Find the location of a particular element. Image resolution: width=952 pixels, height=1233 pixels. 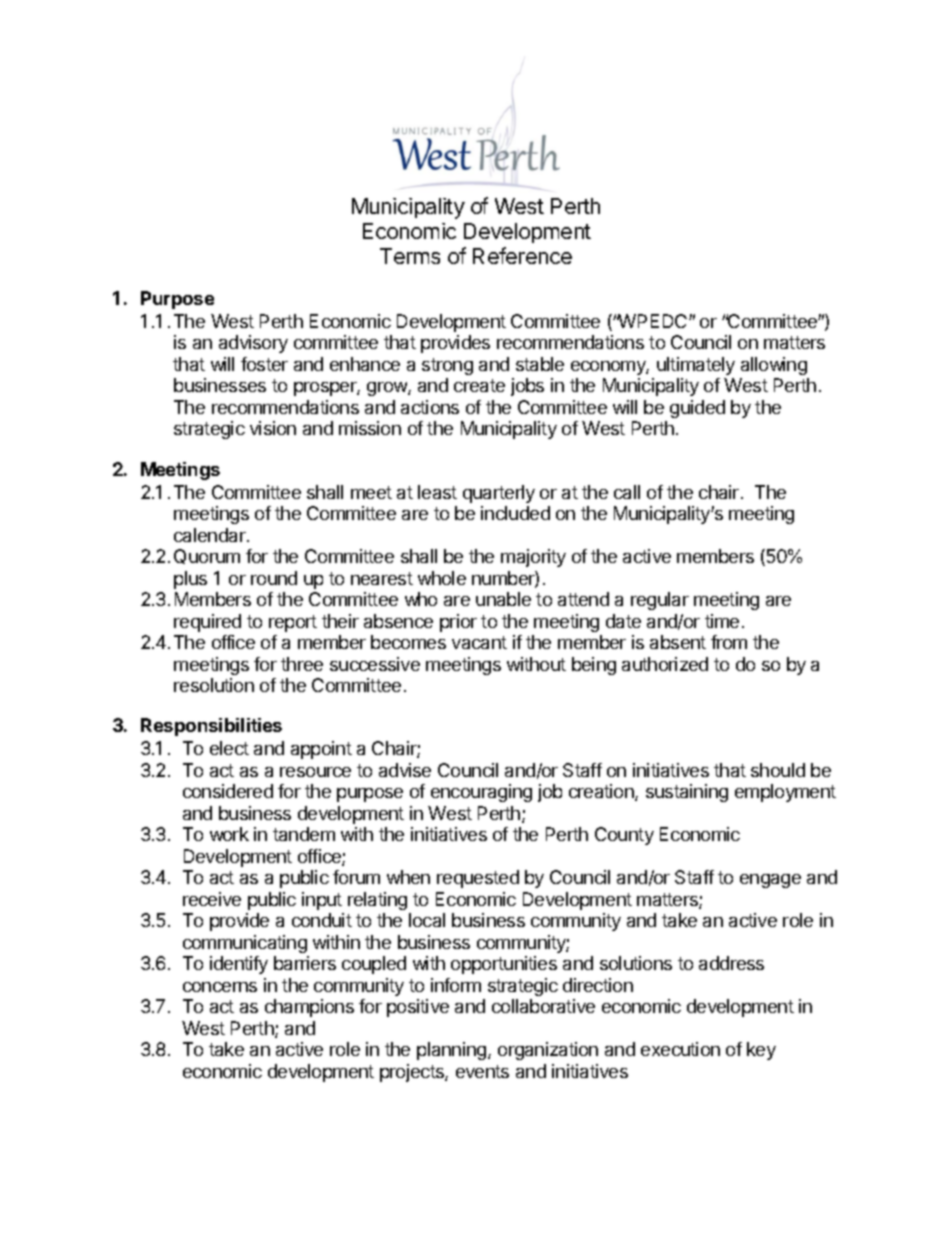

execution is located at coordinates (680, 1049).
